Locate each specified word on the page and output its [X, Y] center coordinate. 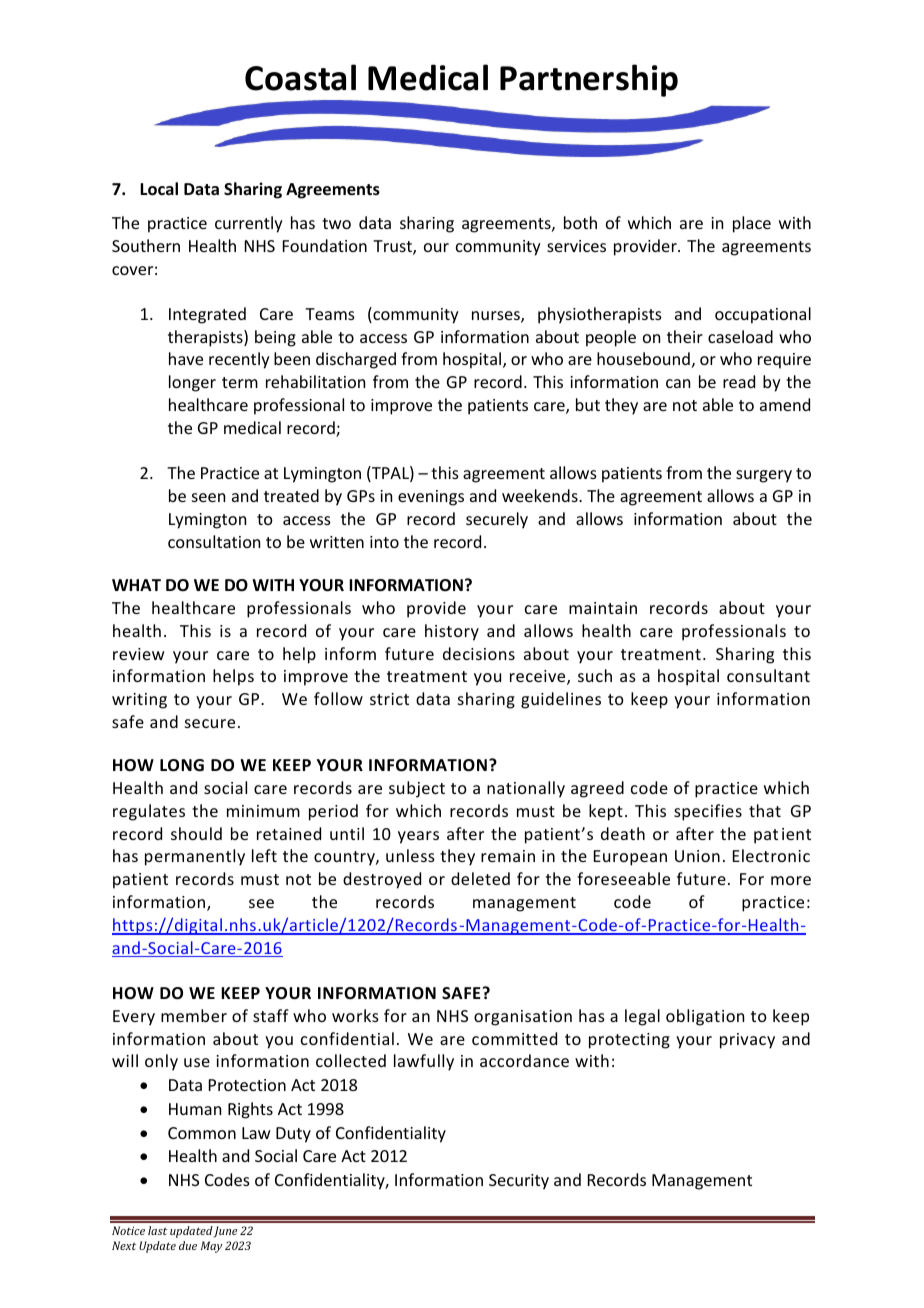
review [139, 654]
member [194, 1015]
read [739, 381]
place [752, 224]
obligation [705, 1017]
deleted [480, 878]
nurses [497, 317]
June [225, 1232]
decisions [479, 653]
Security [519, 1182]
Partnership [589, 80]
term [240, 382]
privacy [747, 1041]
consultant [768, 675]
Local [159, 189]
